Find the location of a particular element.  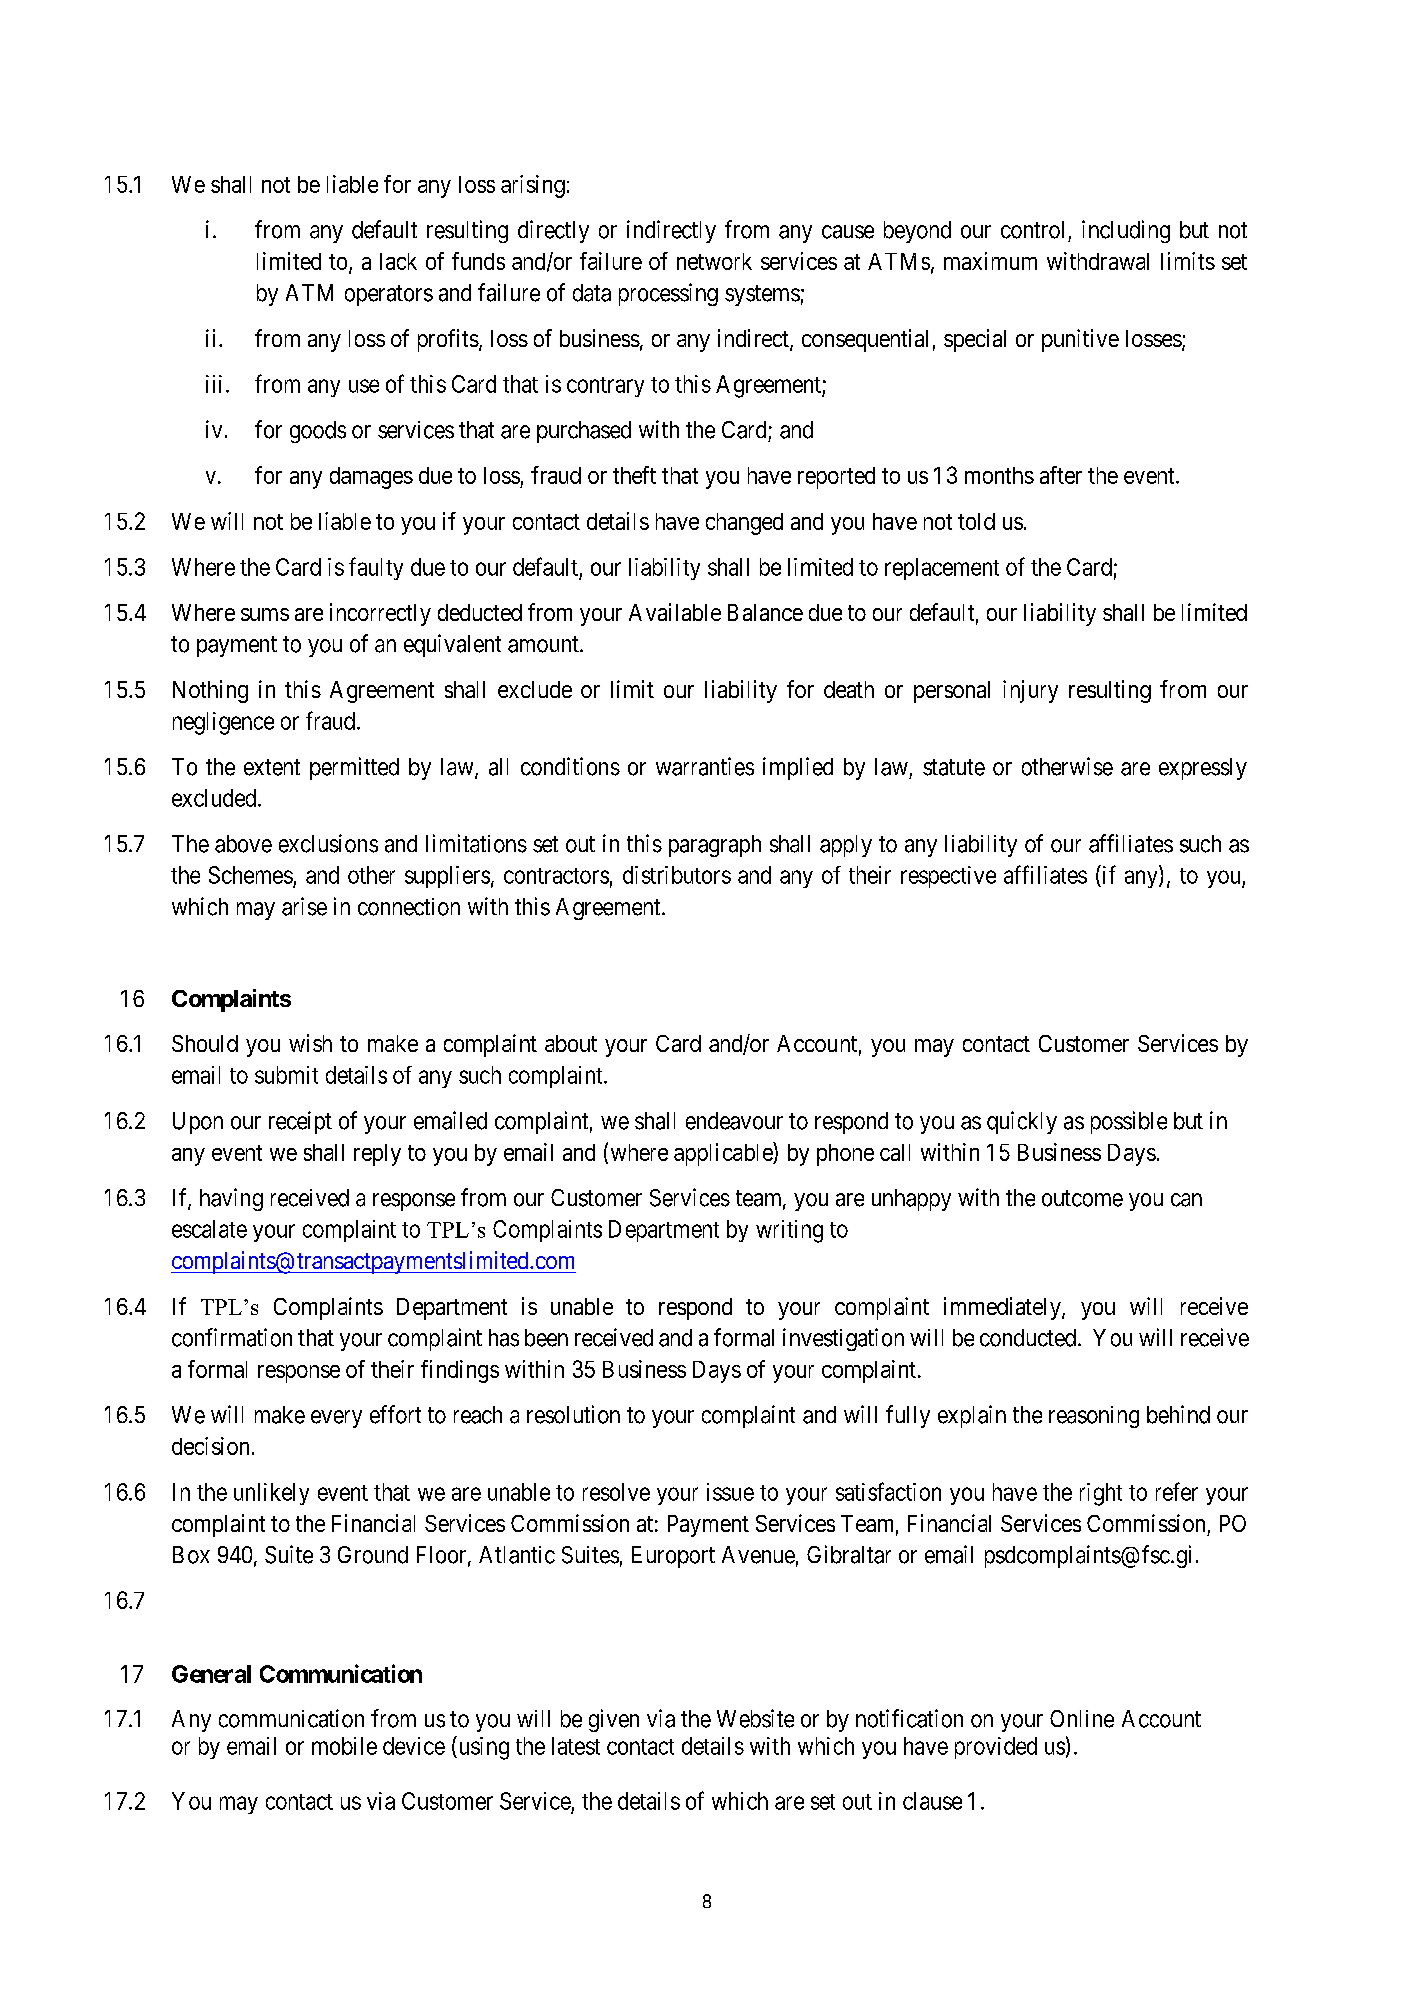

lack is located at coordinates (398, 261).
